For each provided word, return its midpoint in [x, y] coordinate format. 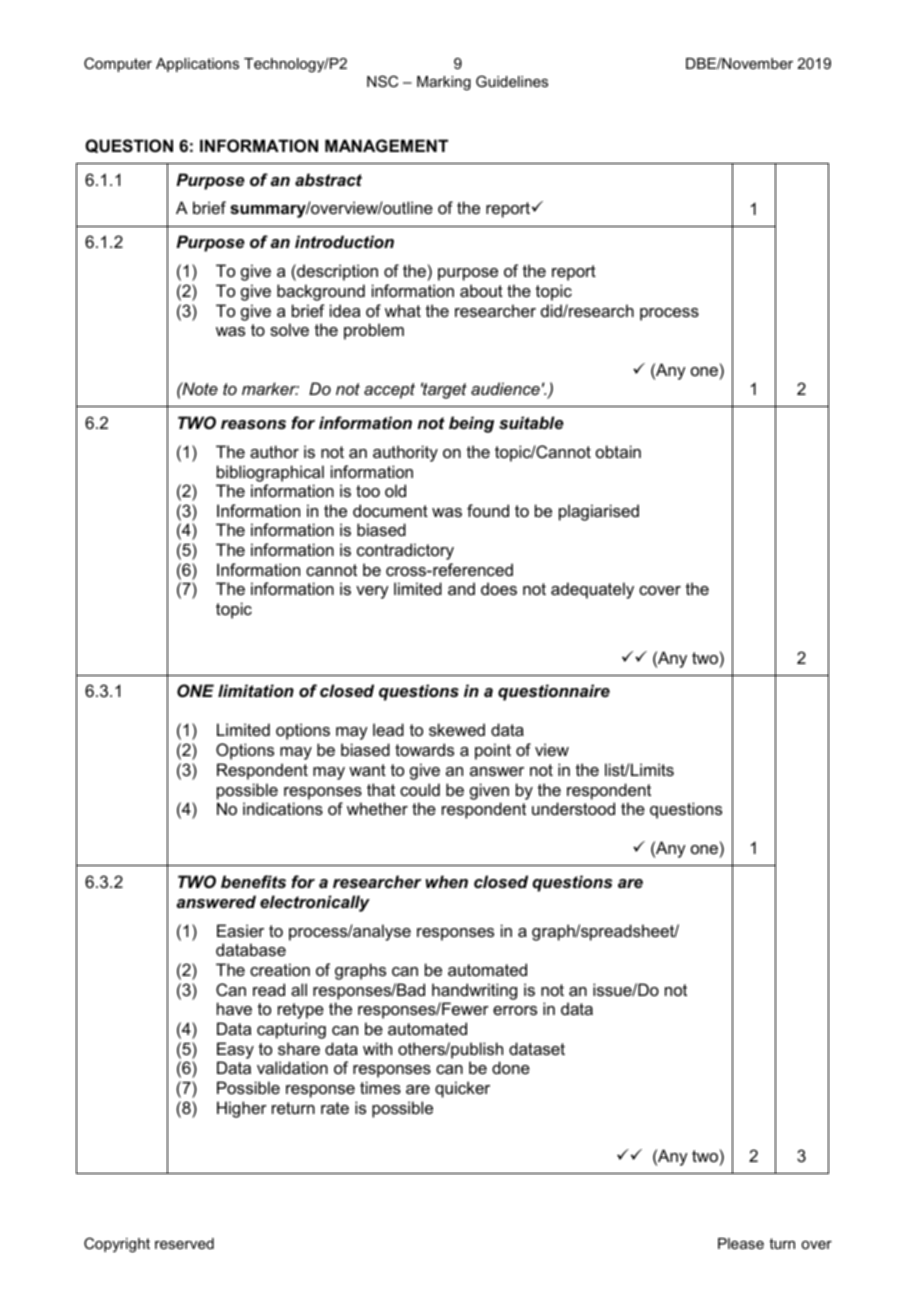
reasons [253, 424]
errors [515, 1010]
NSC [382, 81]
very [372, 592]
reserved [184, 1243]
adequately [592, 590]
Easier [240, 930]
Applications [197, 65]
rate [335, 1108]
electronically [315, 903]
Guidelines [512, 81]
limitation [256, 690]
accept [389, 391]
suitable [531, 422]
